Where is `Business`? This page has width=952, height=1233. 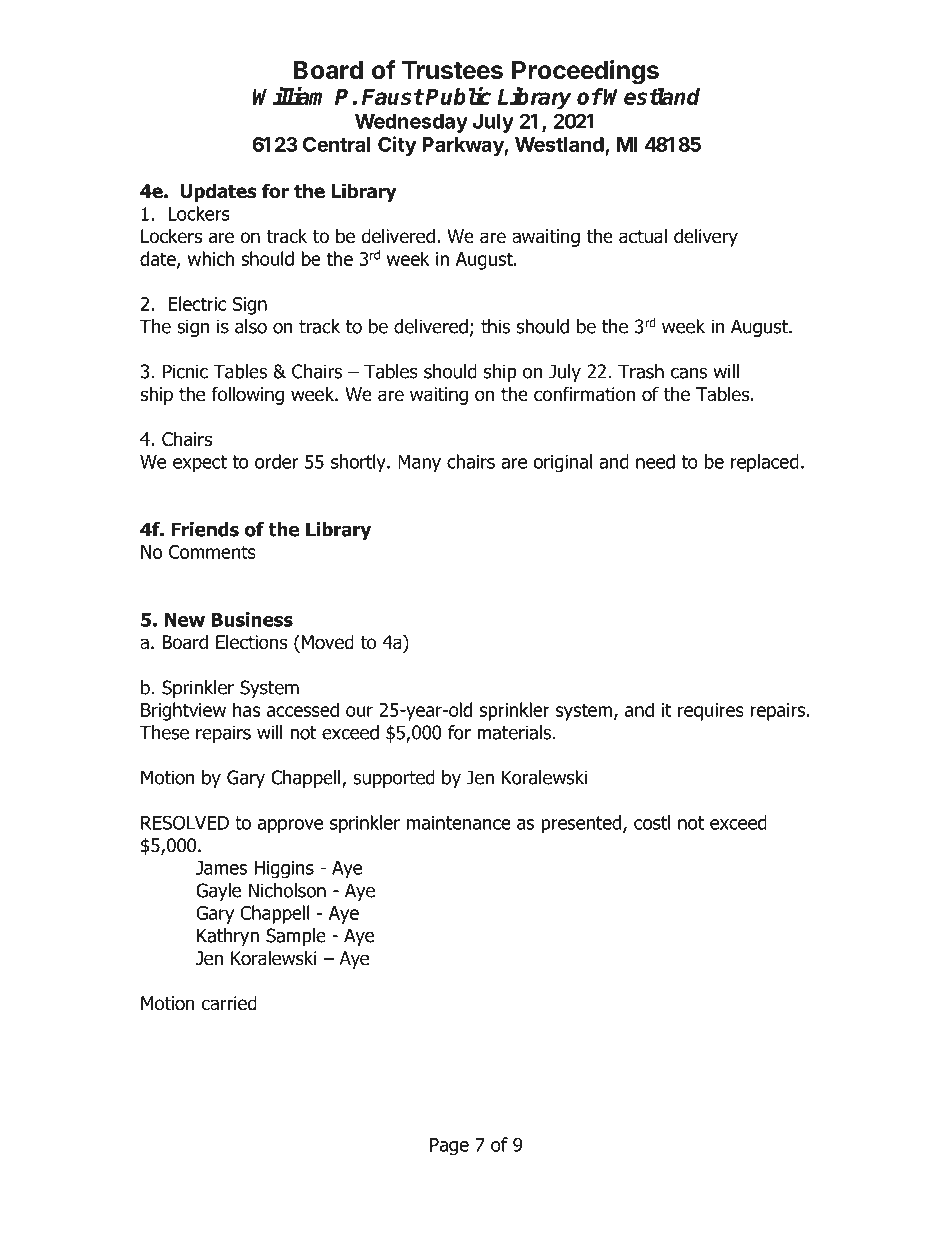 Business is located at coordinates (252, 619).
